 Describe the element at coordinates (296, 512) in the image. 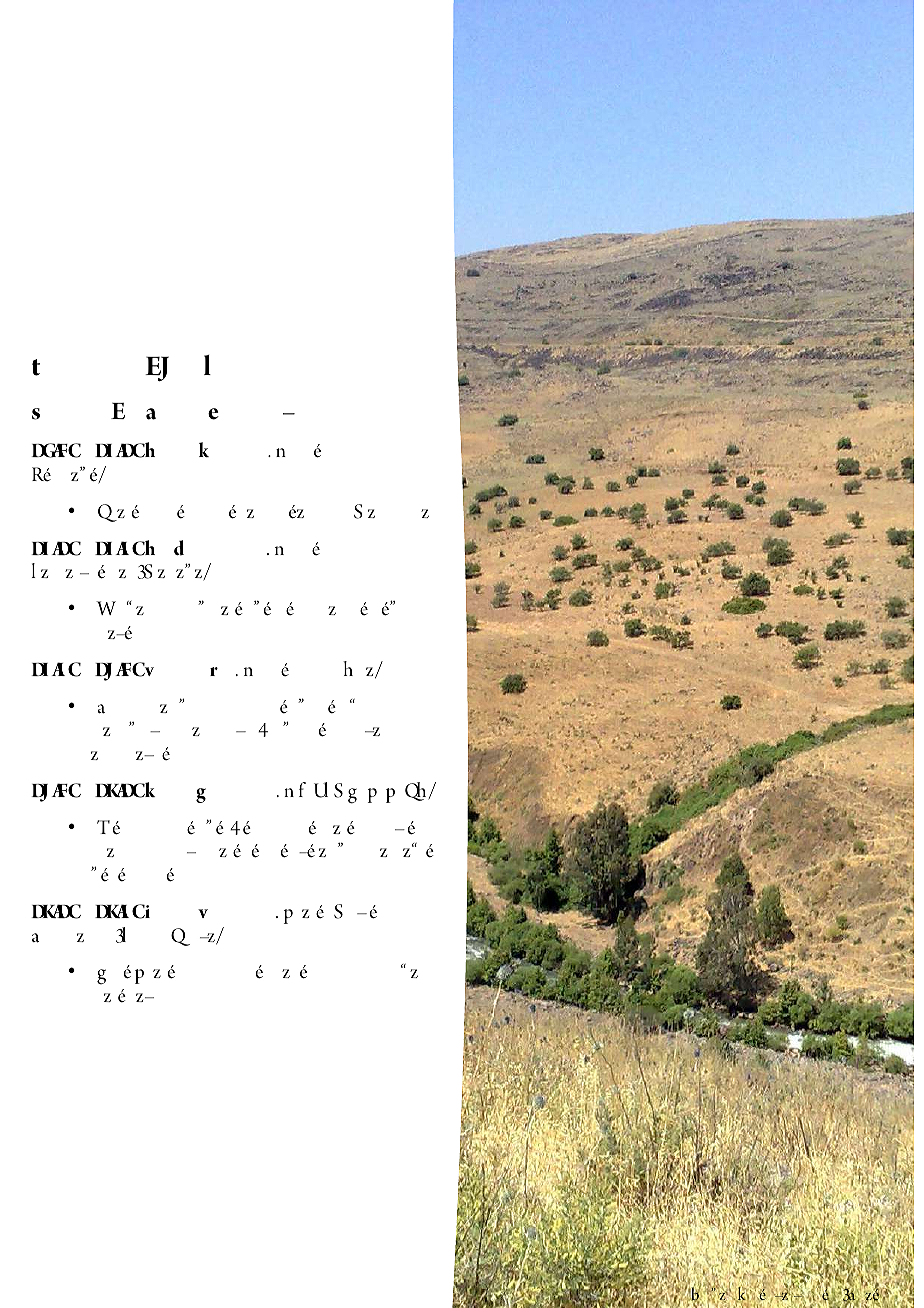

I see `season` at that location.
